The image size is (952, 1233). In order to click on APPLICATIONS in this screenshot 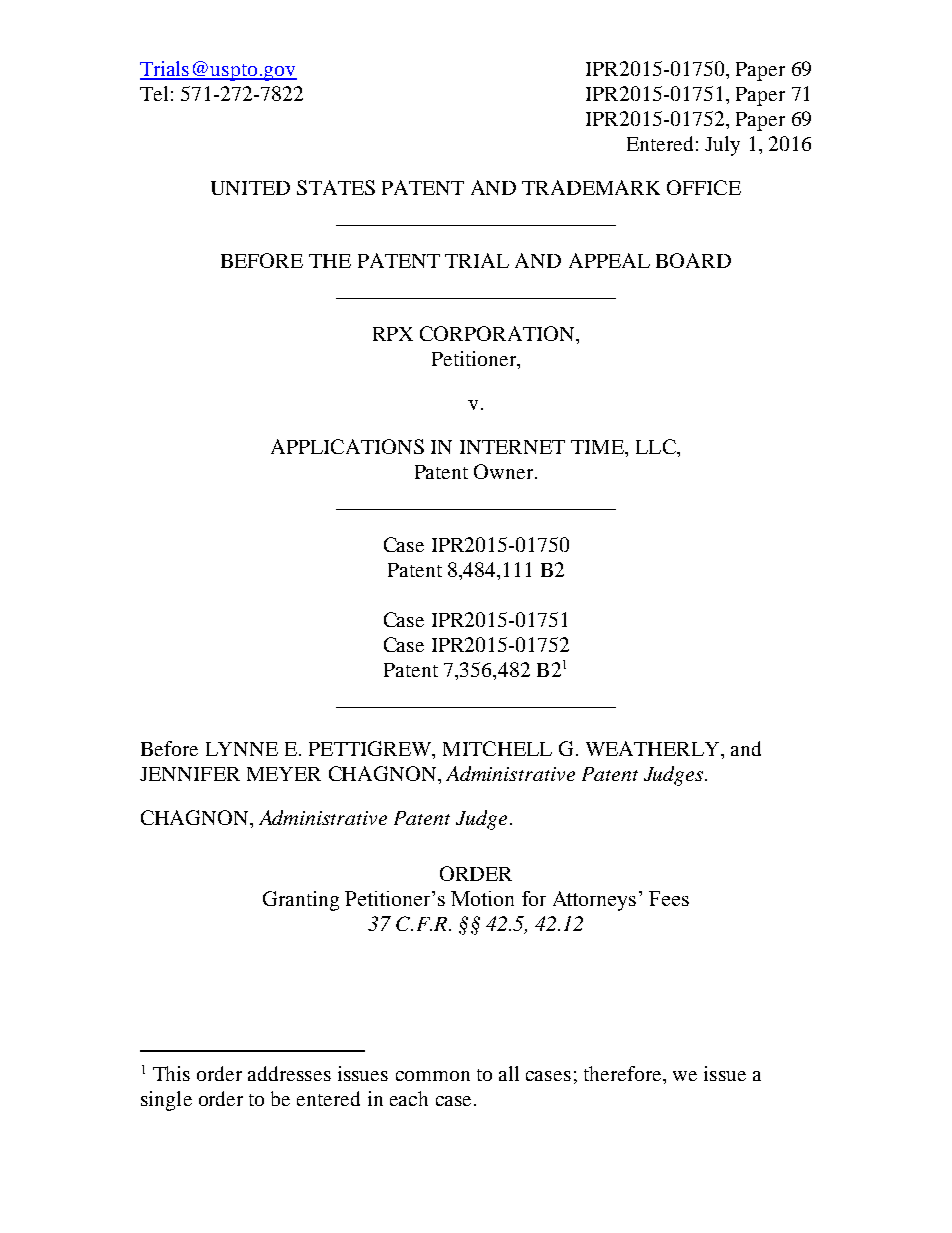, I will do `click(347, 446)`.
